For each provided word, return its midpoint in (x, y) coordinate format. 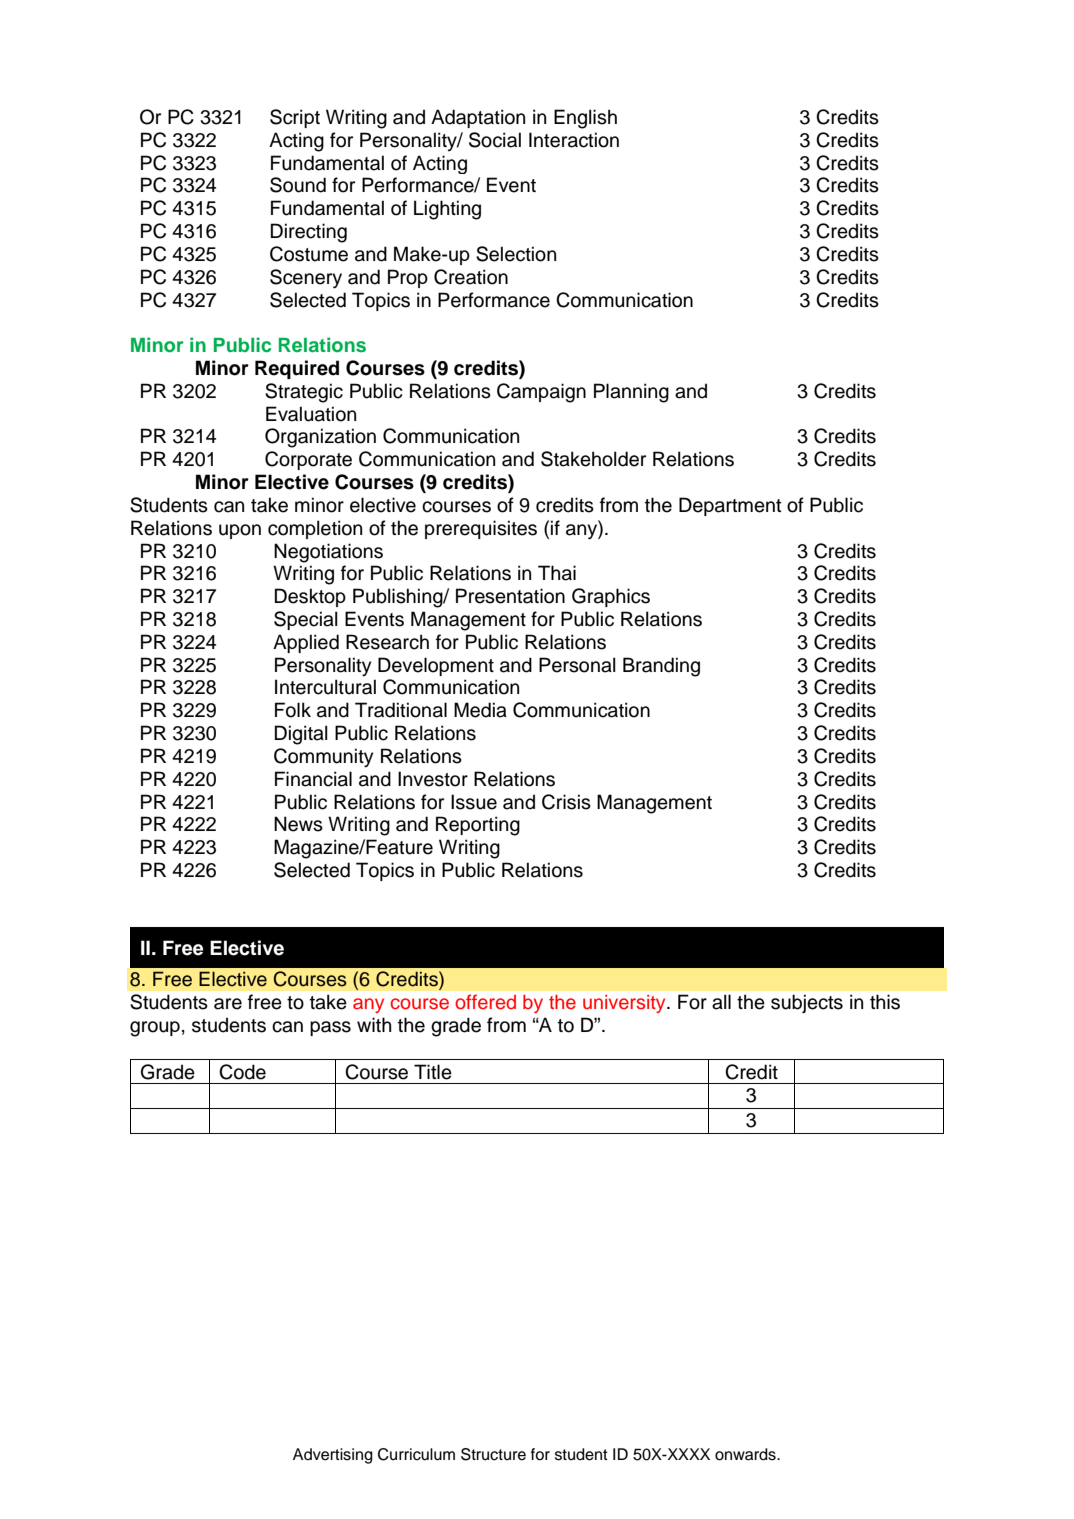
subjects (807, 1003)
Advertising (333, 1456)
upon (240, 531)
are (228, 1004)
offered (485, 1002)
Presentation (510, 596)
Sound (298, 185)
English (585, 119)
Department (730, 506)
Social (495, 140)
